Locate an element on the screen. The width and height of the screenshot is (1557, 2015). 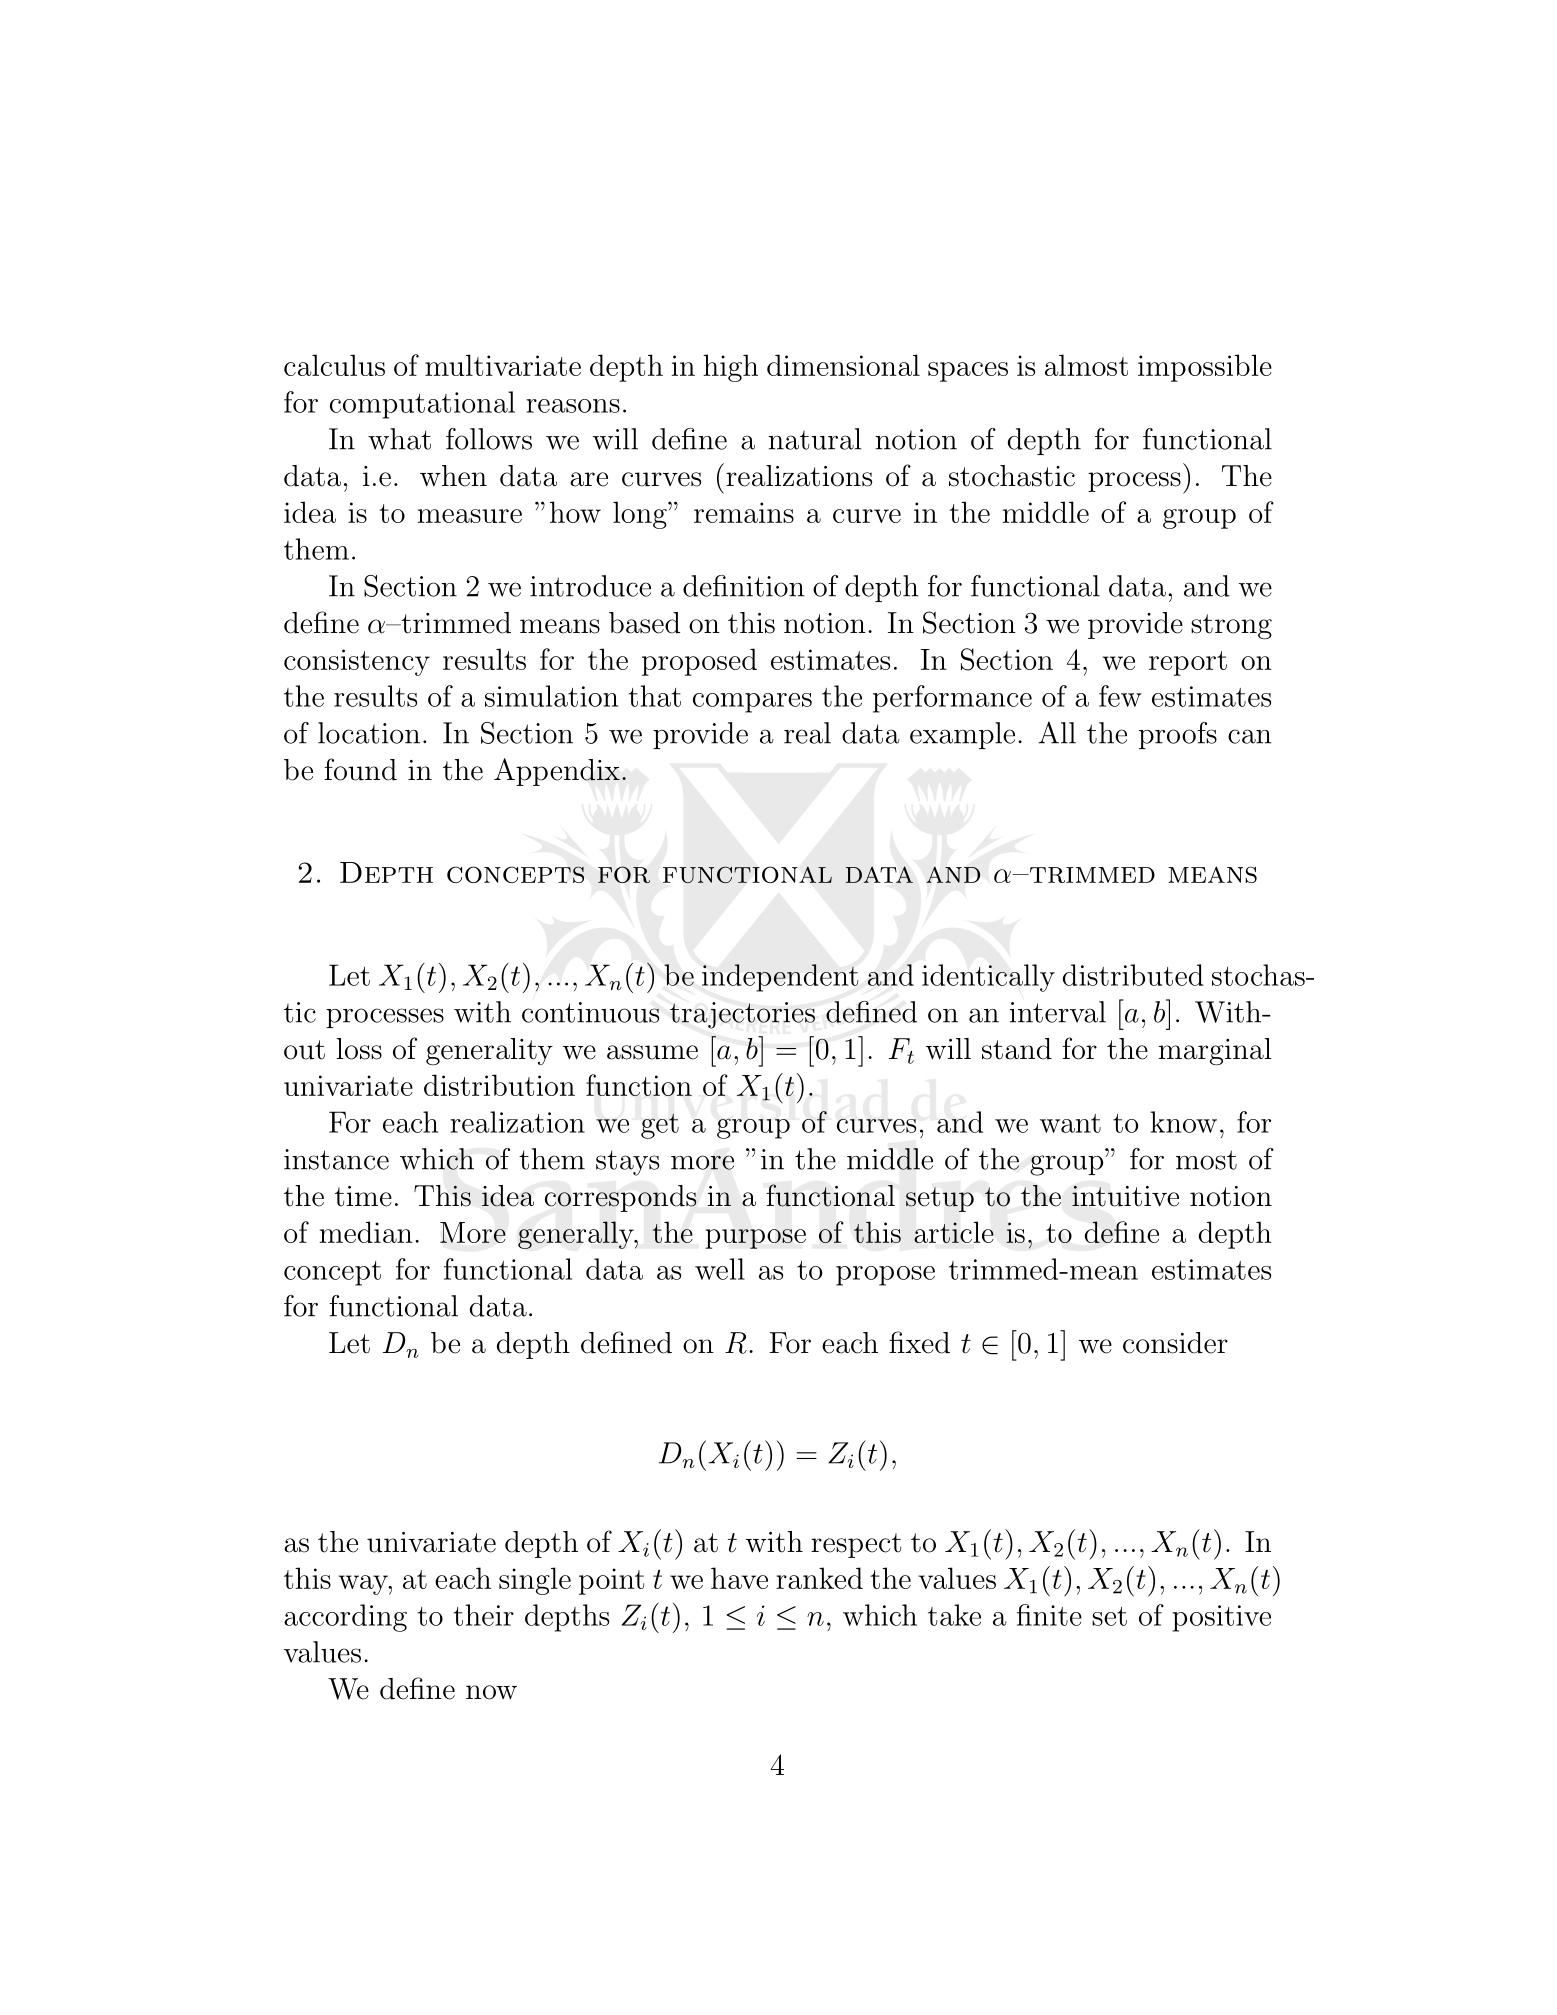
distributed is located at coordinates (1133, 975).
